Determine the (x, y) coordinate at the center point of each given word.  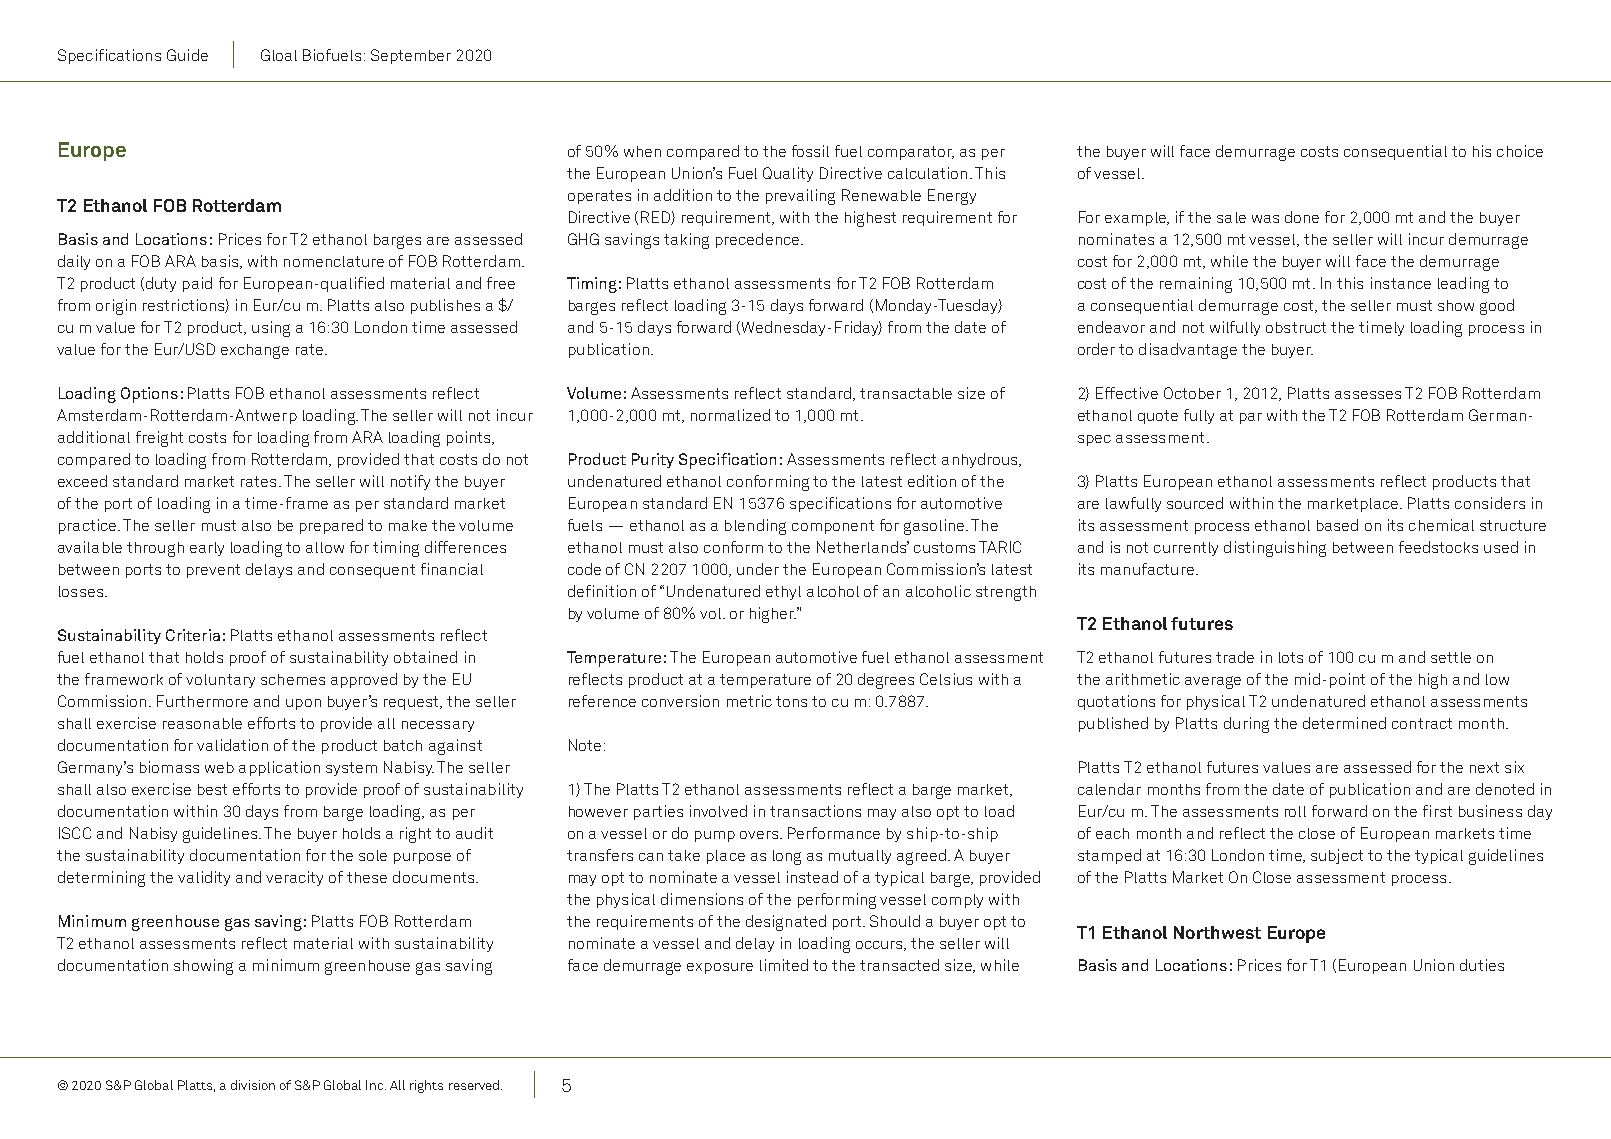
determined (1344, 723)
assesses (1368, 395)
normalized (730, 415)
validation (232, 745)
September (411, 56)
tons (791, 701)
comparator (911, 153)
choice (1520, 151)
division (253, 1085)
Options (149, 395)
